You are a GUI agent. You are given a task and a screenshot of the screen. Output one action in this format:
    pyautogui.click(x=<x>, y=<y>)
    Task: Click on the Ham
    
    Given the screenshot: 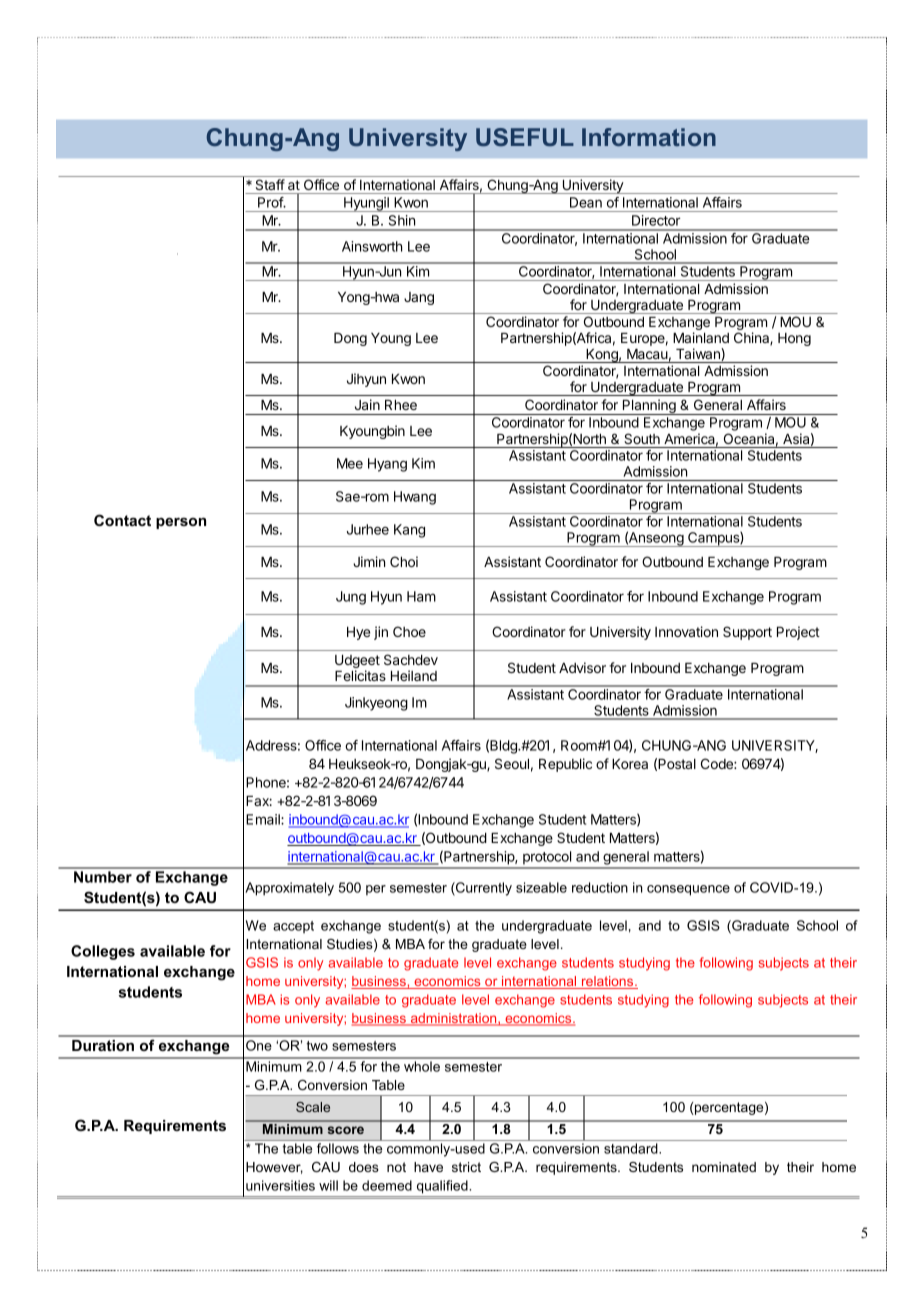 What is the action you would take?
    pyautogui.click(x=421, y=596)
